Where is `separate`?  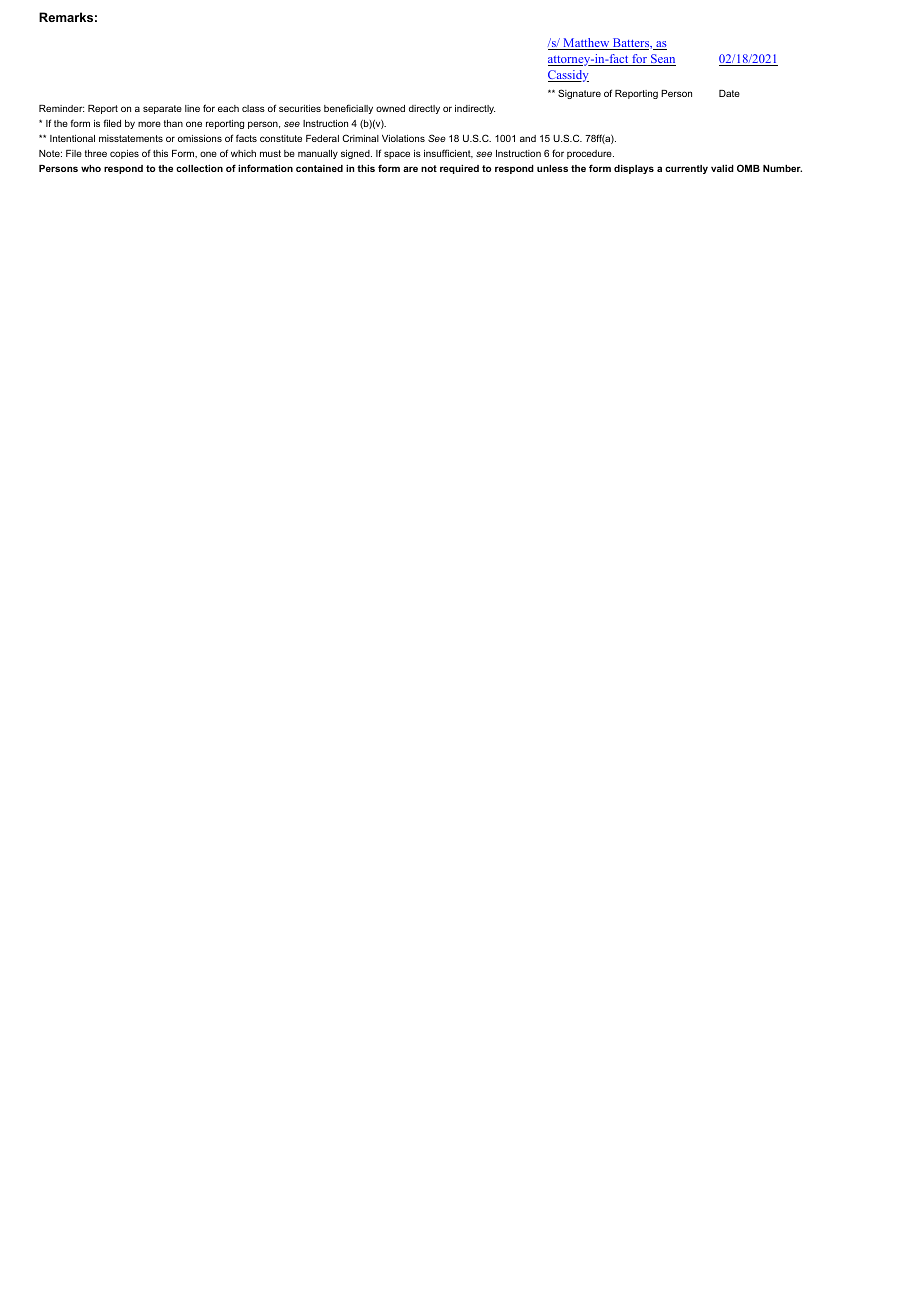 separate is located at coordinates (162, 109).
